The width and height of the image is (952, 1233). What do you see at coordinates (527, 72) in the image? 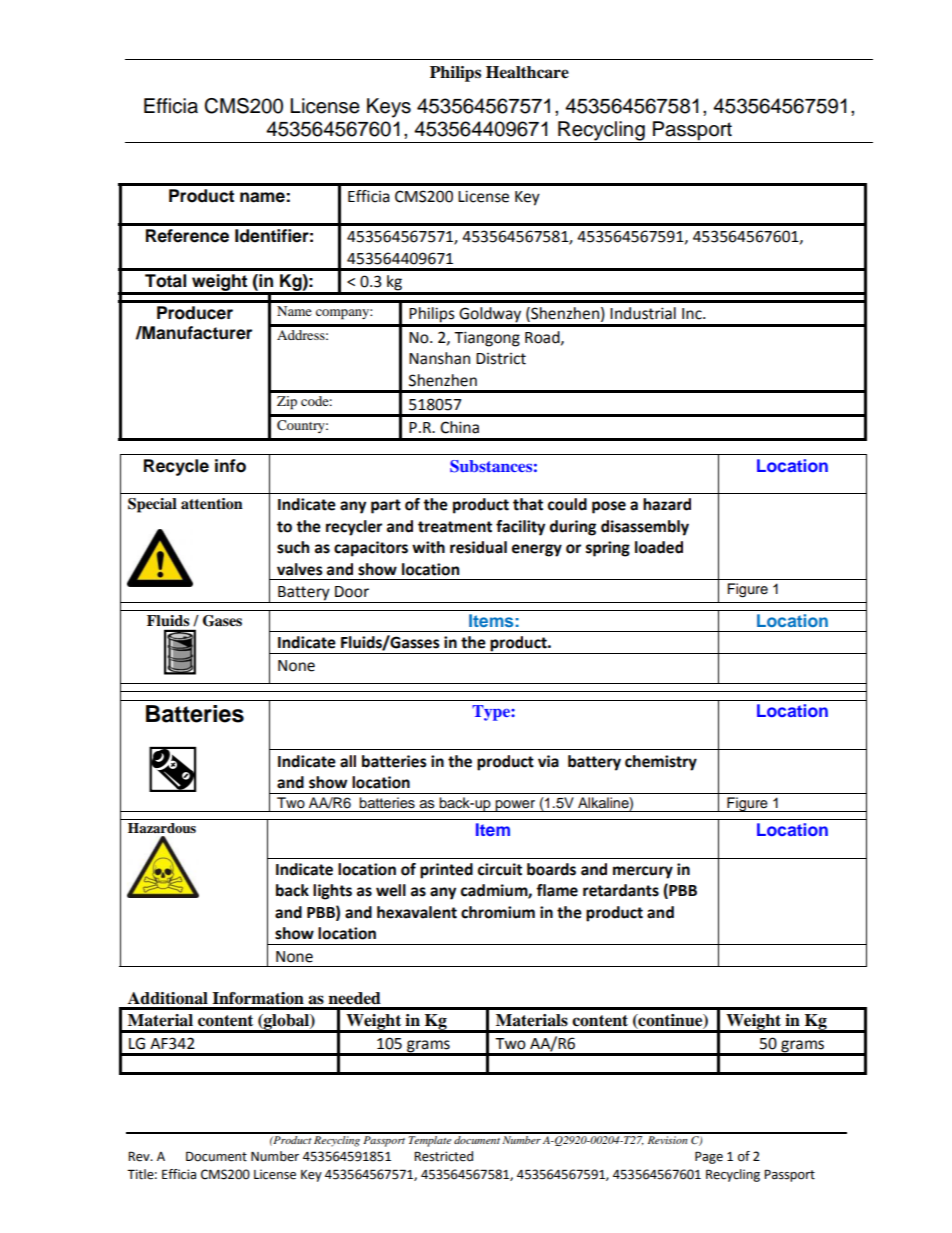
I see `Healthcare` at bounding box center [527, 72].
